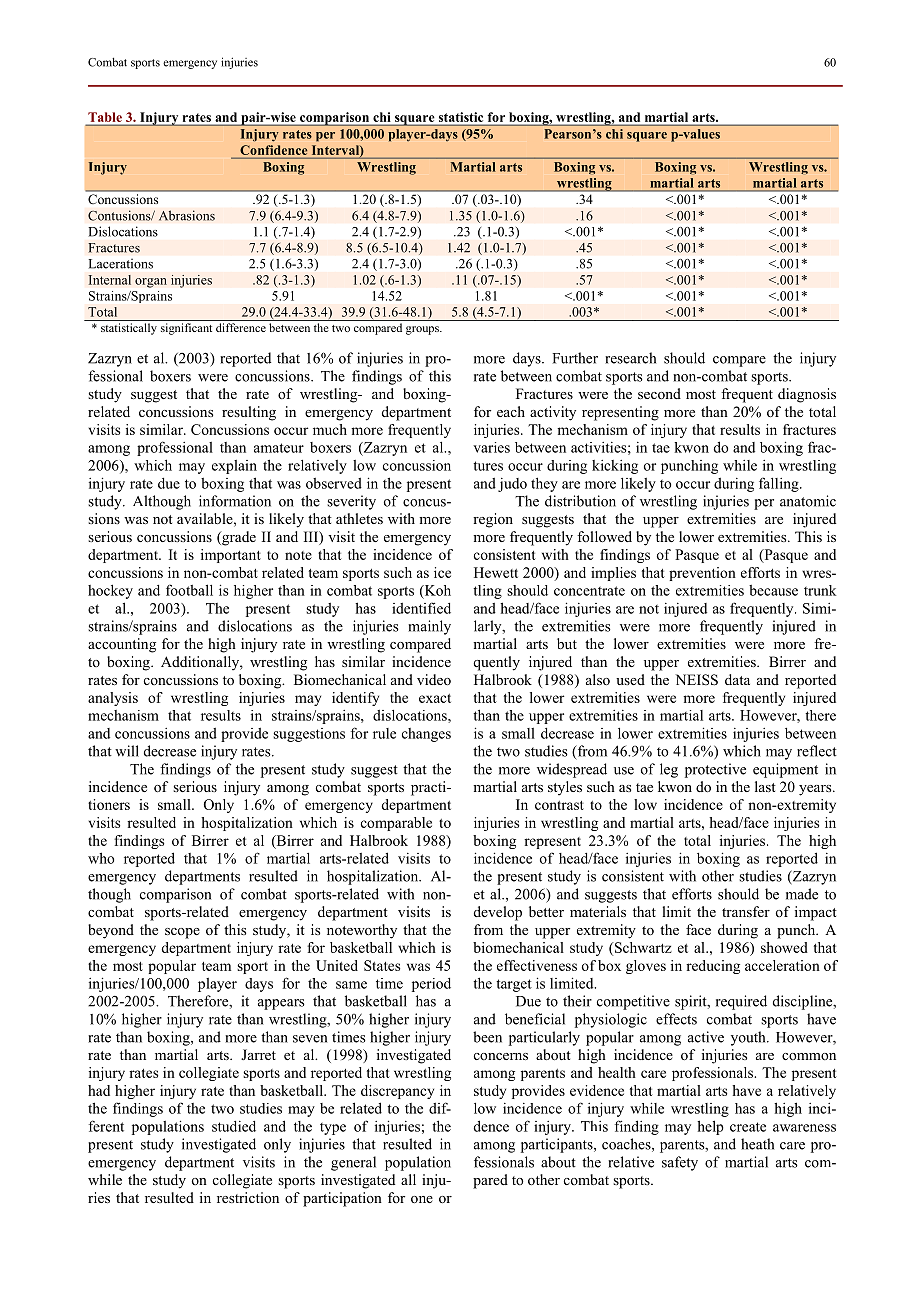  I want to click on prevention, so click(702, 574).
